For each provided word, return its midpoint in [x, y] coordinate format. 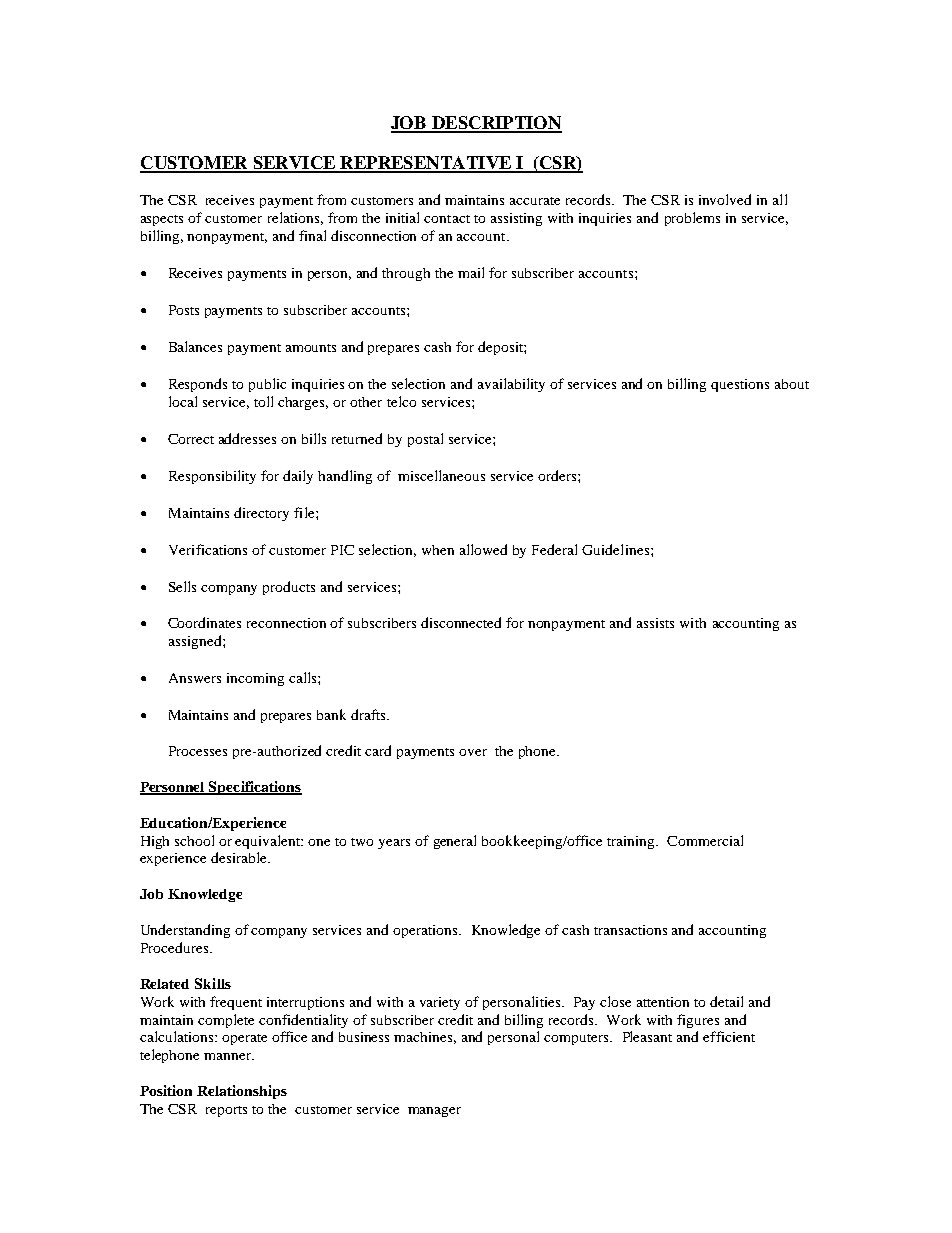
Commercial [705, 840]
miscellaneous [441, 475]
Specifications [254, 788]
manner [229, 1056]
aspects [162, 220]
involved [725, 199]
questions [740, 385]
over [473, 752]
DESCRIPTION [496, 124]
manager [434, 1112]
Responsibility [212, 477]
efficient [729, 1036]
